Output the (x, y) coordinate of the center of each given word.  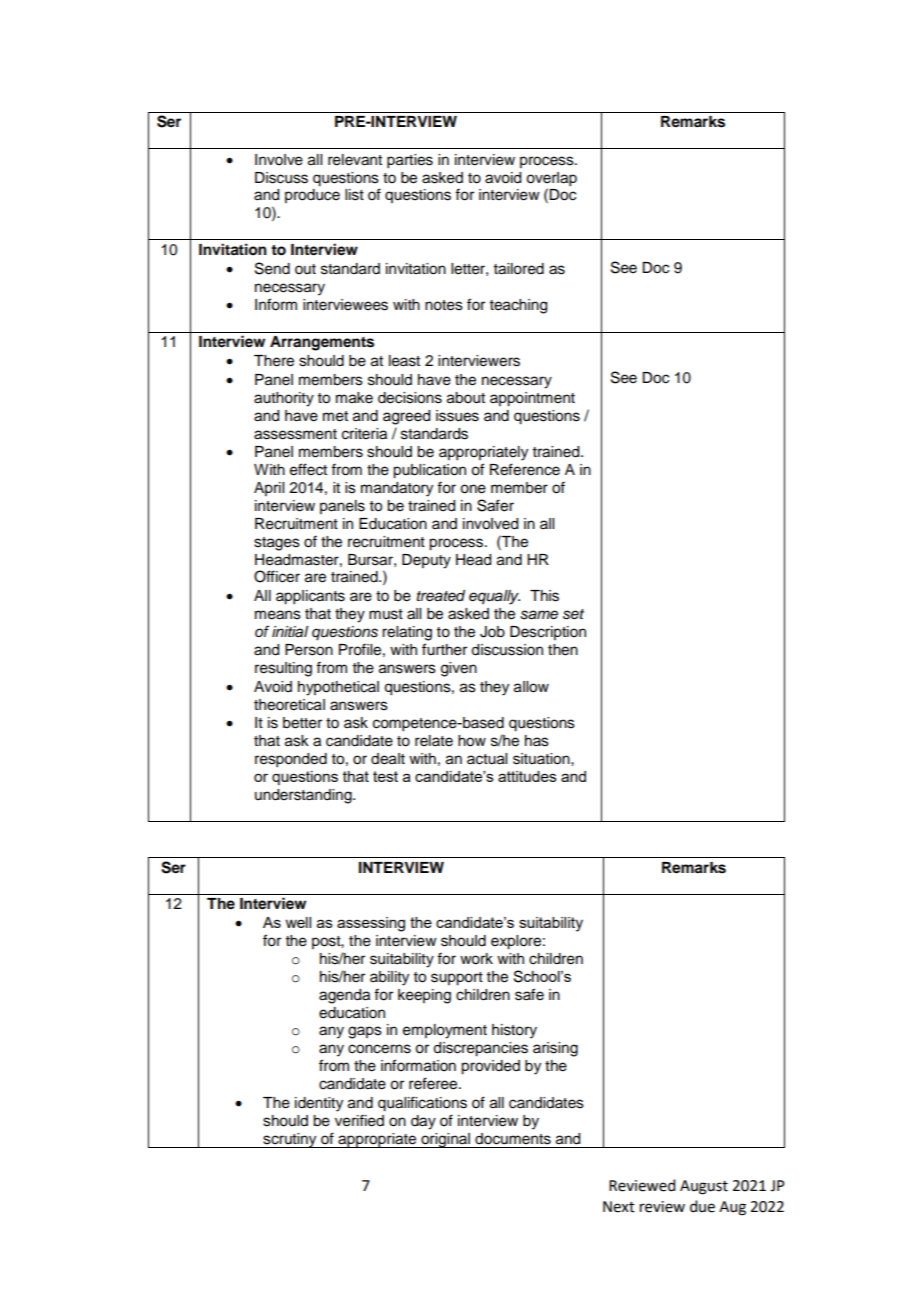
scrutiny (290, 1140)
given (459, 669)
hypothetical (338, 688)
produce (312, 196)
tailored (519, 269)
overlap (551, 179)
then (563, 650)
